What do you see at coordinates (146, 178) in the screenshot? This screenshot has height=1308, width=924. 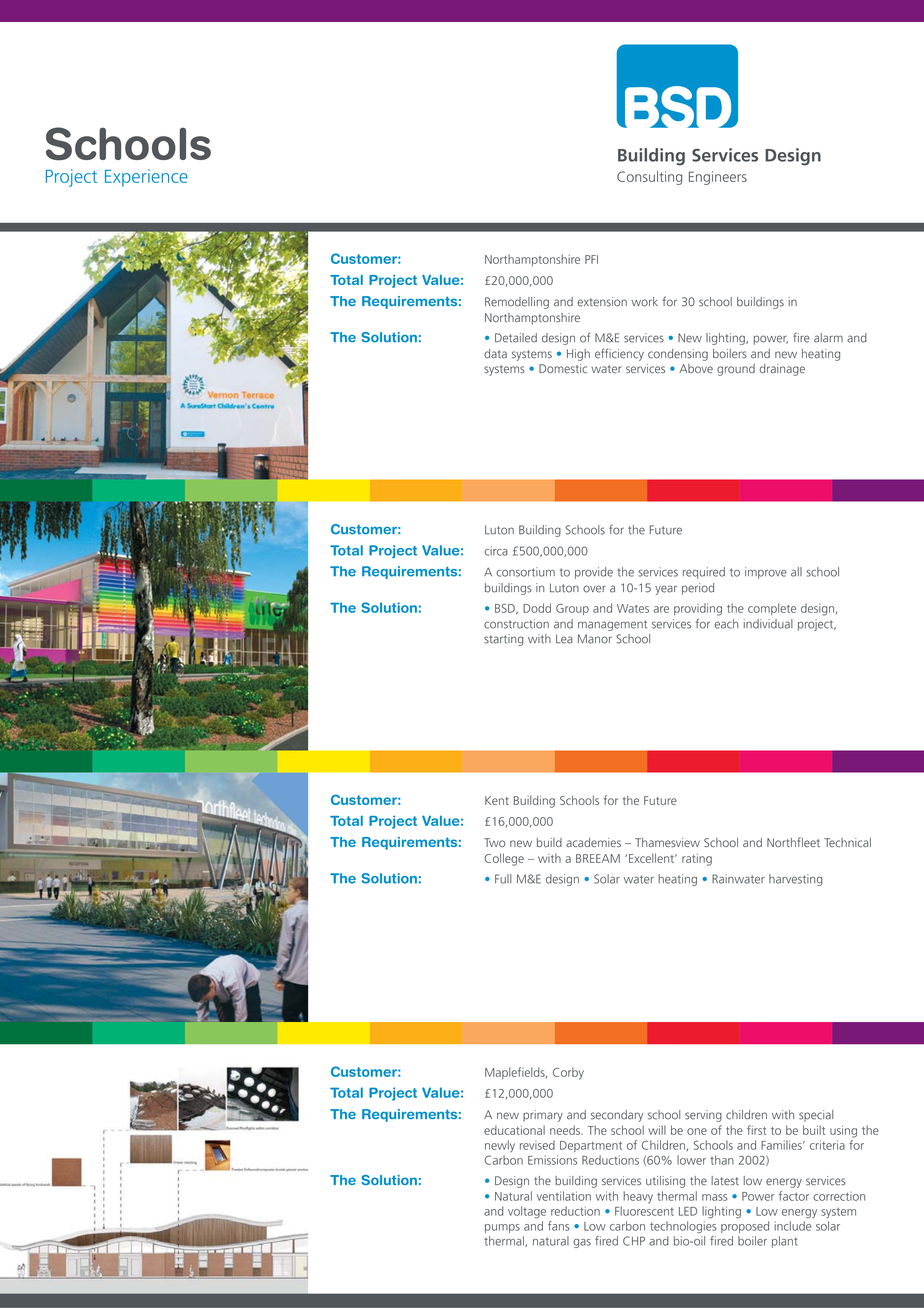 I see `Experience` at bounding box center [146, 178].
